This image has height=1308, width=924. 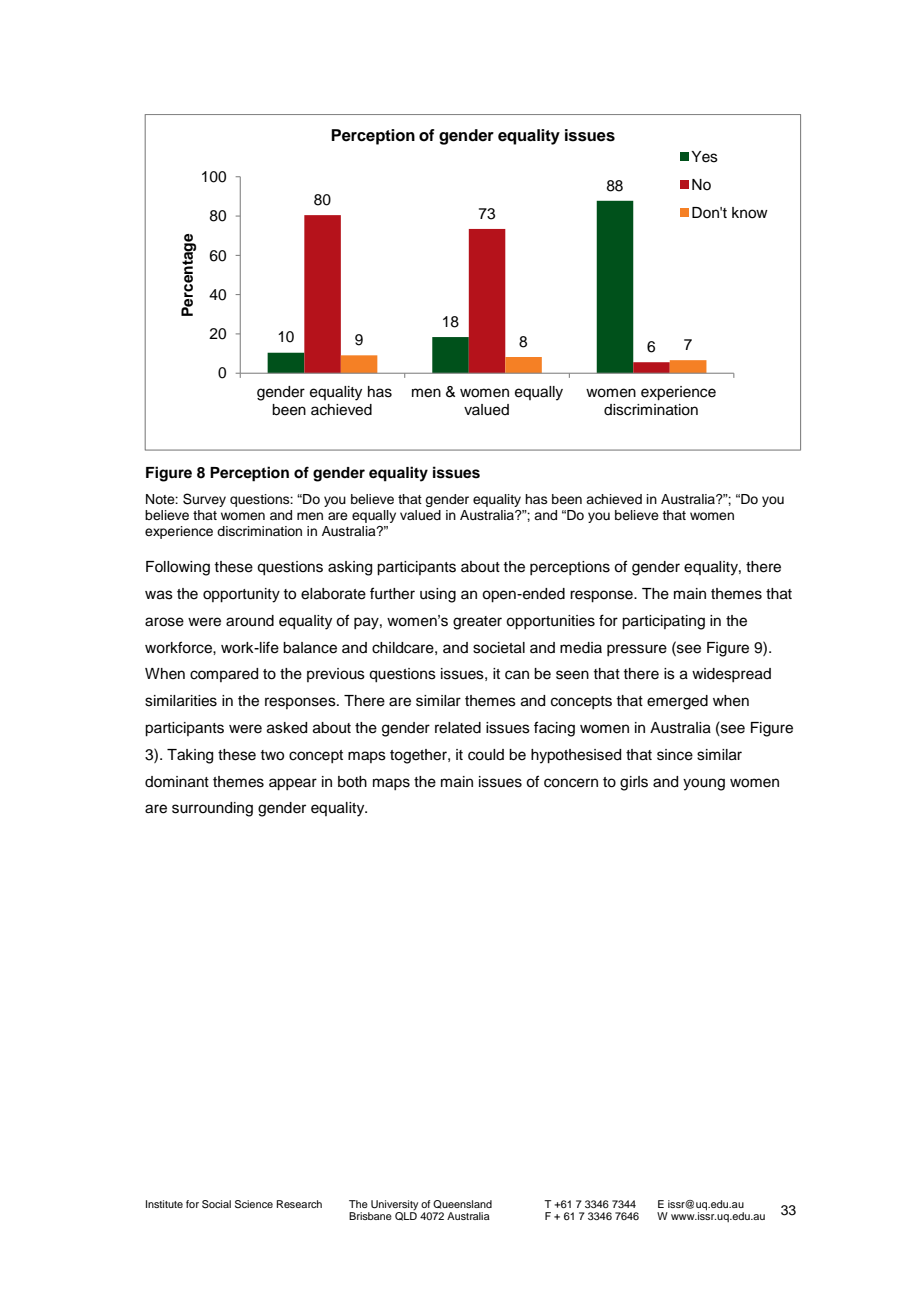 I want to click on Social, so click(x=216, y=1204).
